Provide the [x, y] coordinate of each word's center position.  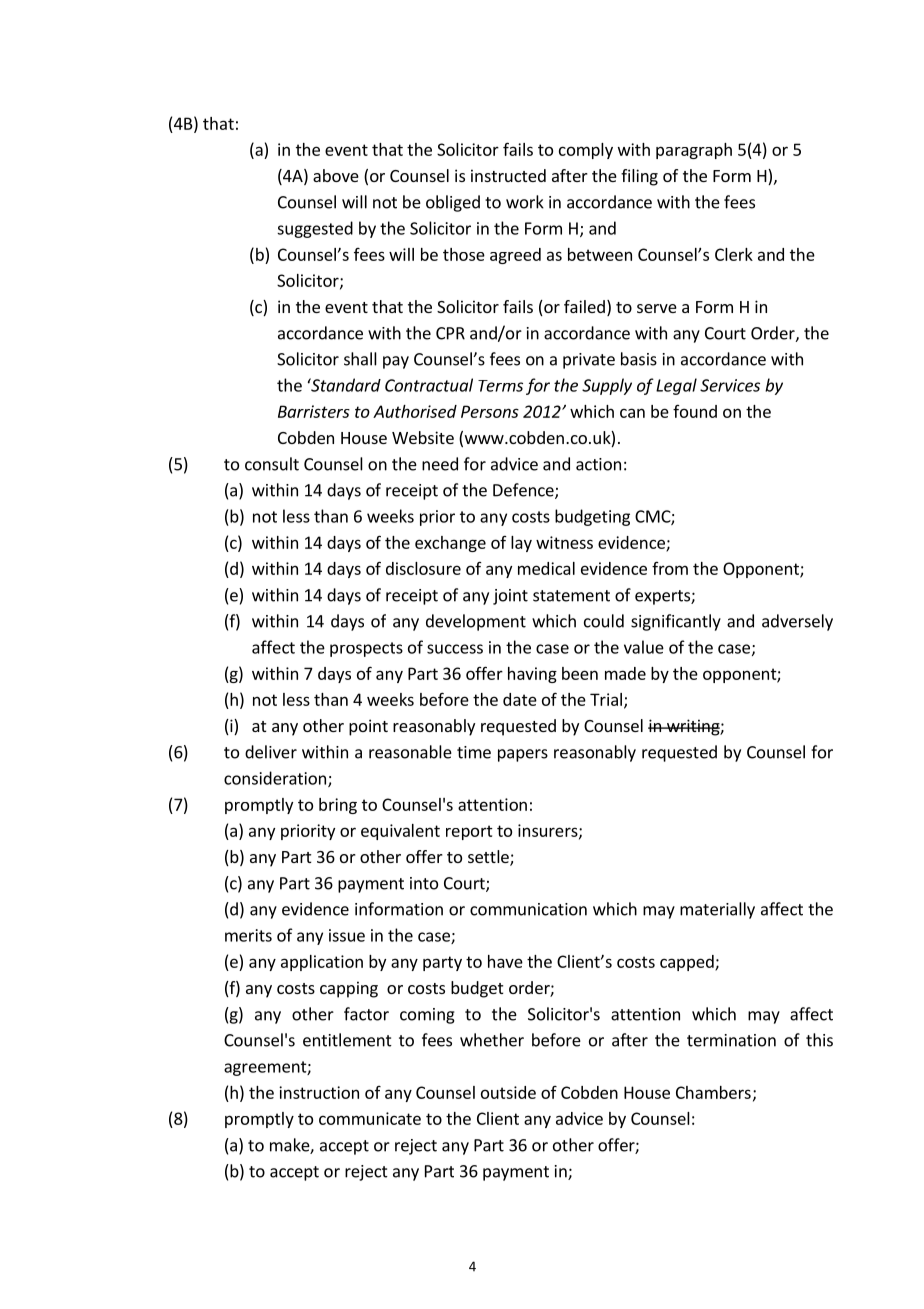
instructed [508, 175]
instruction [319, 1092]
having [532, 675]
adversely [797, 622]
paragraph [694, 151]
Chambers [713, 1092]
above [336, 175]
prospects [366, 649]
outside [508, 1092]
